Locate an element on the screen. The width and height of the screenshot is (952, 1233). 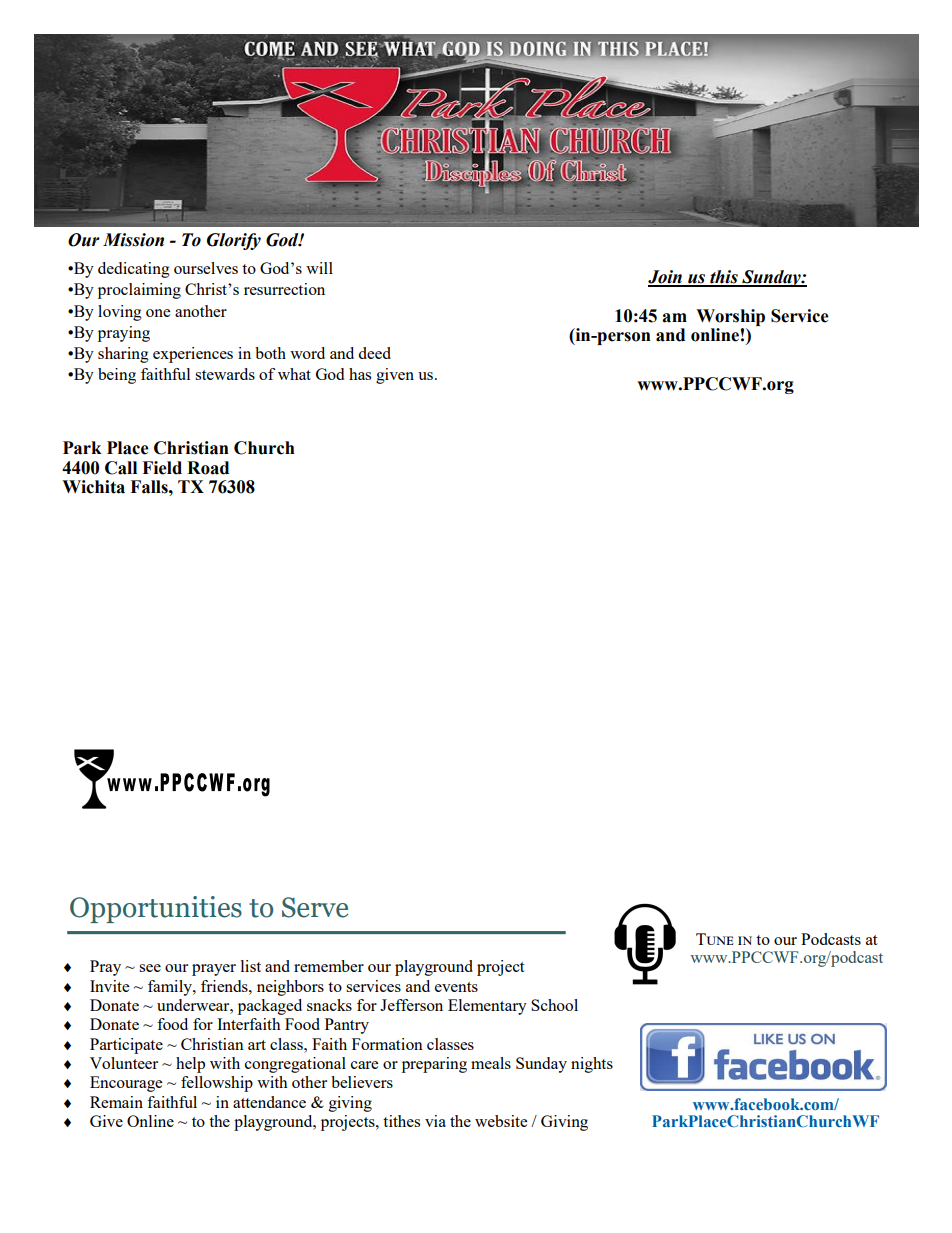
Worship is located at coordinates (730, 317).
